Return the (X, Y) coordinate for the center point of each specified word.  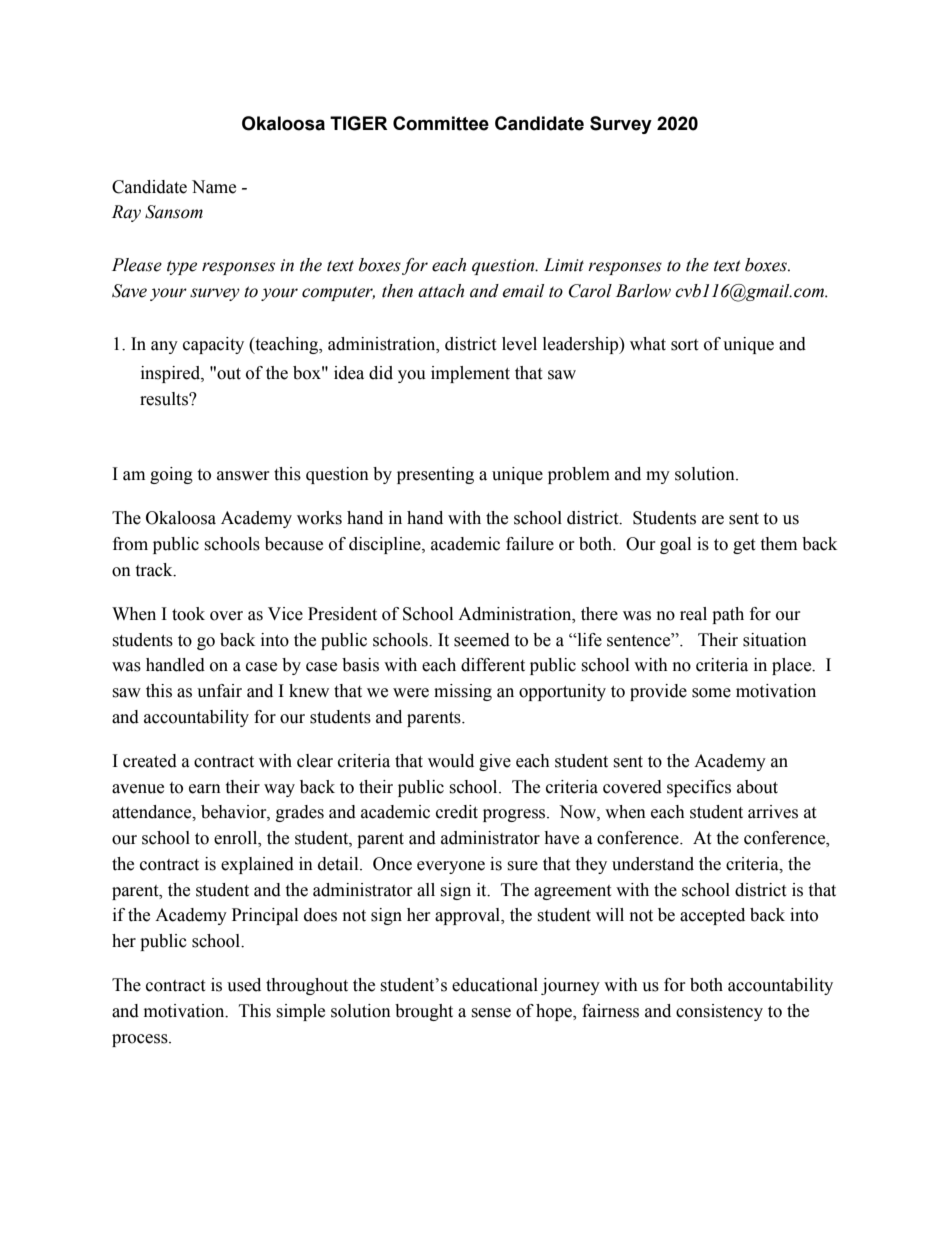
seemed (482, 640)
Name (214, 187)
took (188, 614)
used (244, 985)
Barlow (643, 291)
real (693, 614)
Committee (441, 123)
